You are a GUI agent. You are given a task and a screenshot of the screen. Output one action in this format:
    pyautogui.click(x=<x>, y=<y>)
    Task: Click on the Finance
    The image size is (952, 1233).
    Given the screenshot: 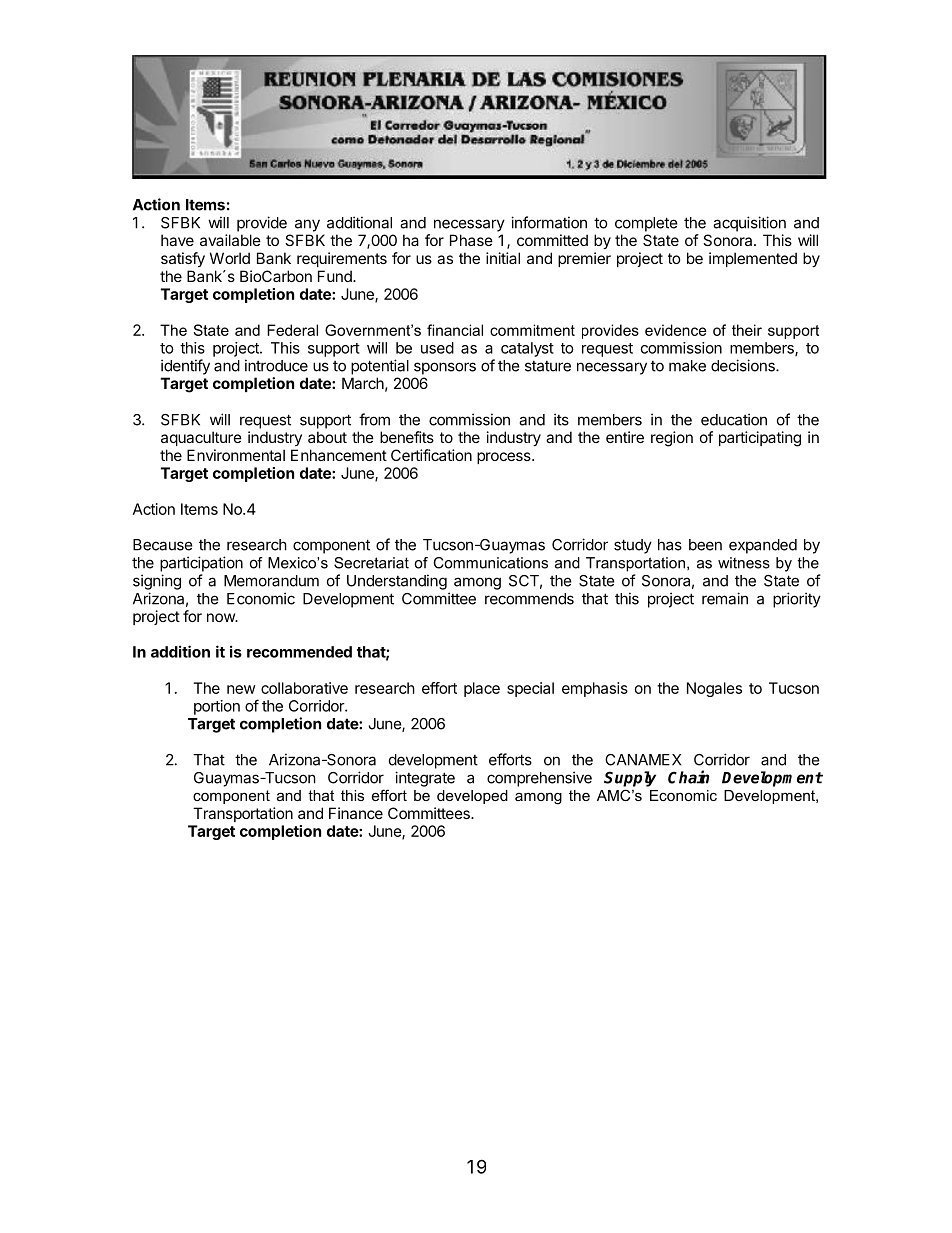 What is the action you would take?
    pyautogui.click(x=356, y=813)
